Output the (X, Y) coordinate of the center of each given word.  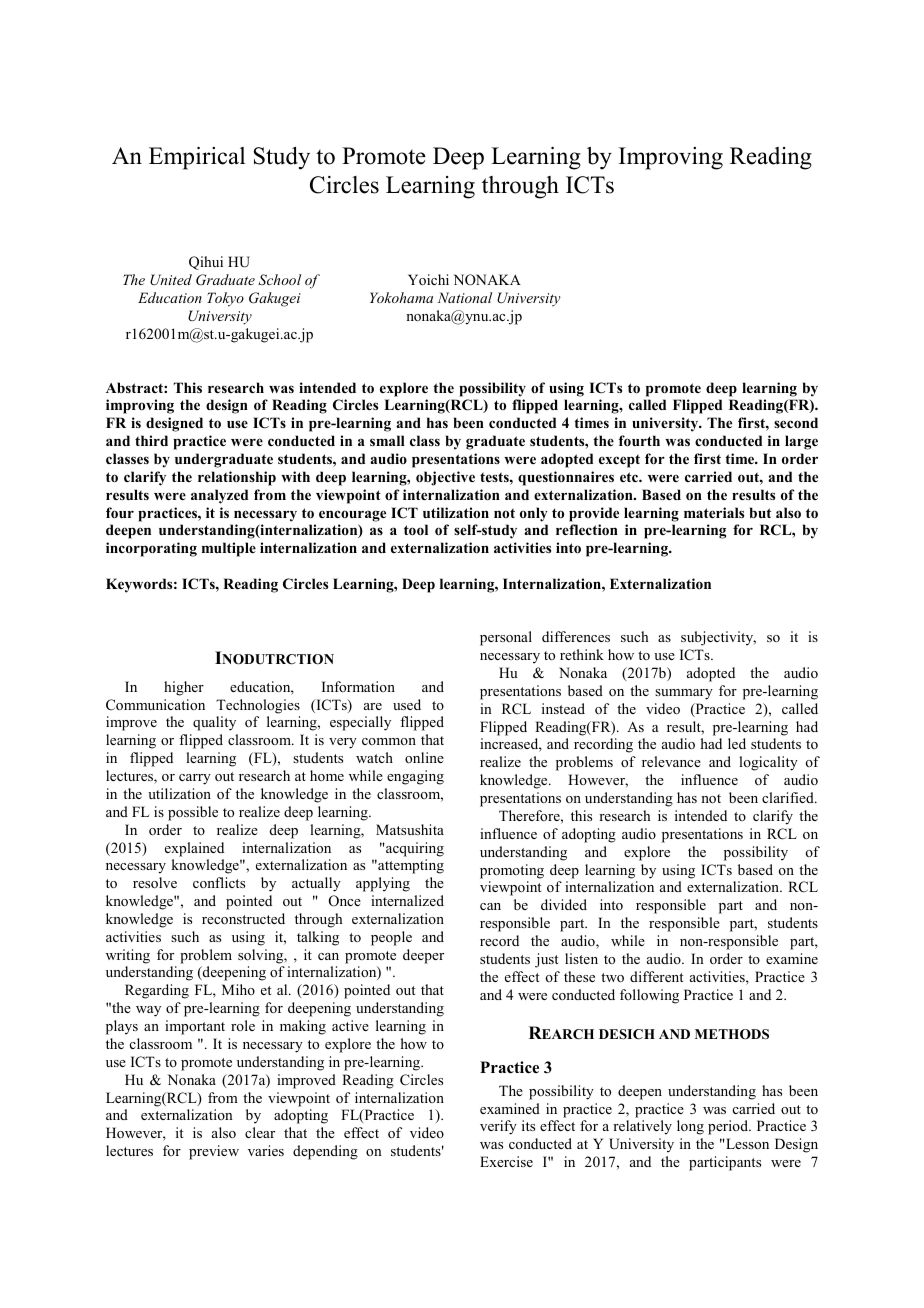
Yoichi (428, 279)
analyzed (219, 496)
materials (714, 512)
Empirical (197, 158)
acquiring (414, 849)
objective (445, 478)
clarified (789, 797)
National (465, 297)
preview (214, 1152)
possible (193, 813)
